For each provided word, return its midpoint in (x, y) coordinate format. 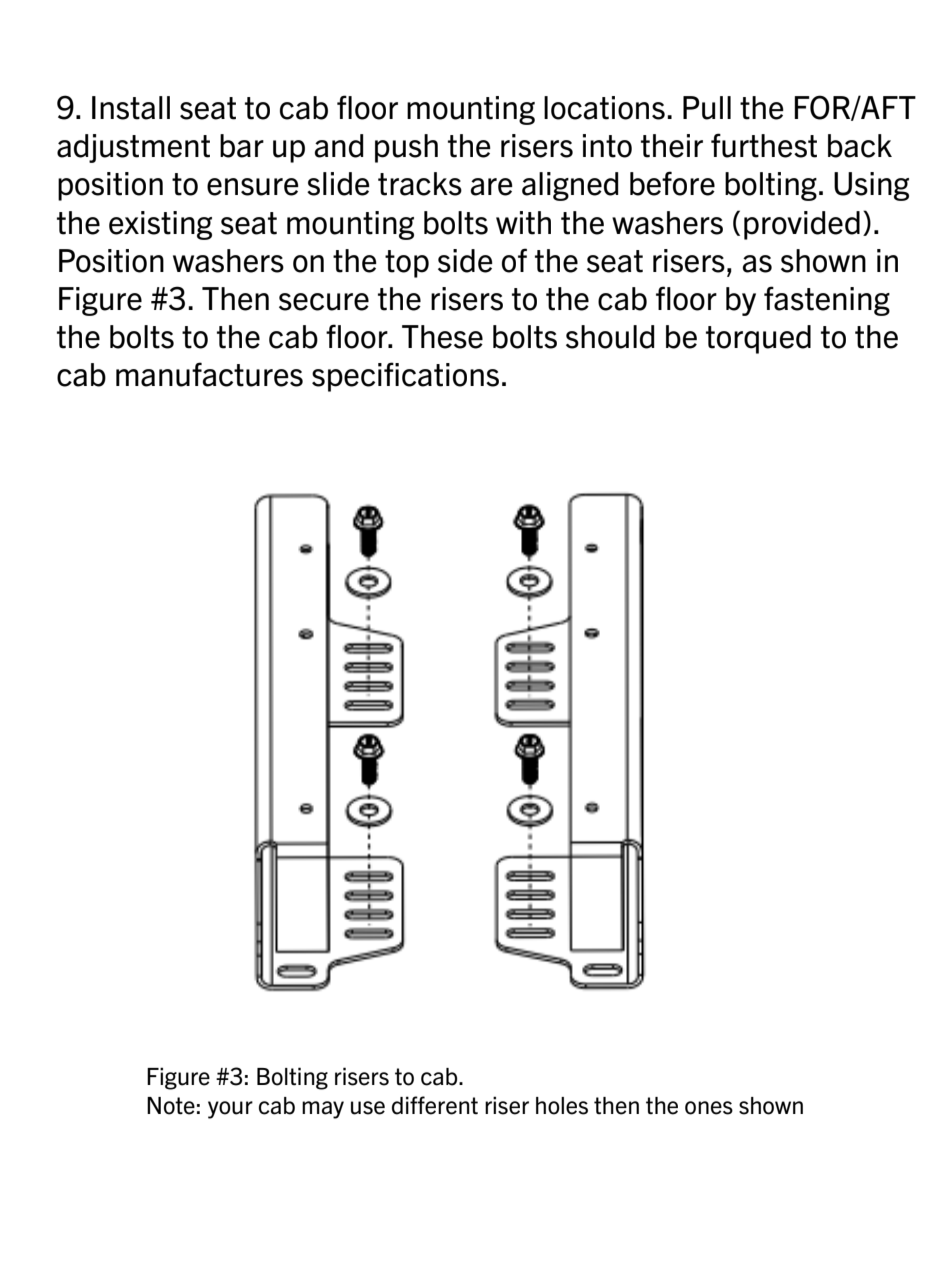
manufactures (209, 374)
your (230, 1110)
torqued (758, 339)
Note (171, 1106)
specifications (405, 377)
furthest (764, 145)
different (435, 1105)
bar (242, 146)
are (491, 187)
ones (709, 1108)
